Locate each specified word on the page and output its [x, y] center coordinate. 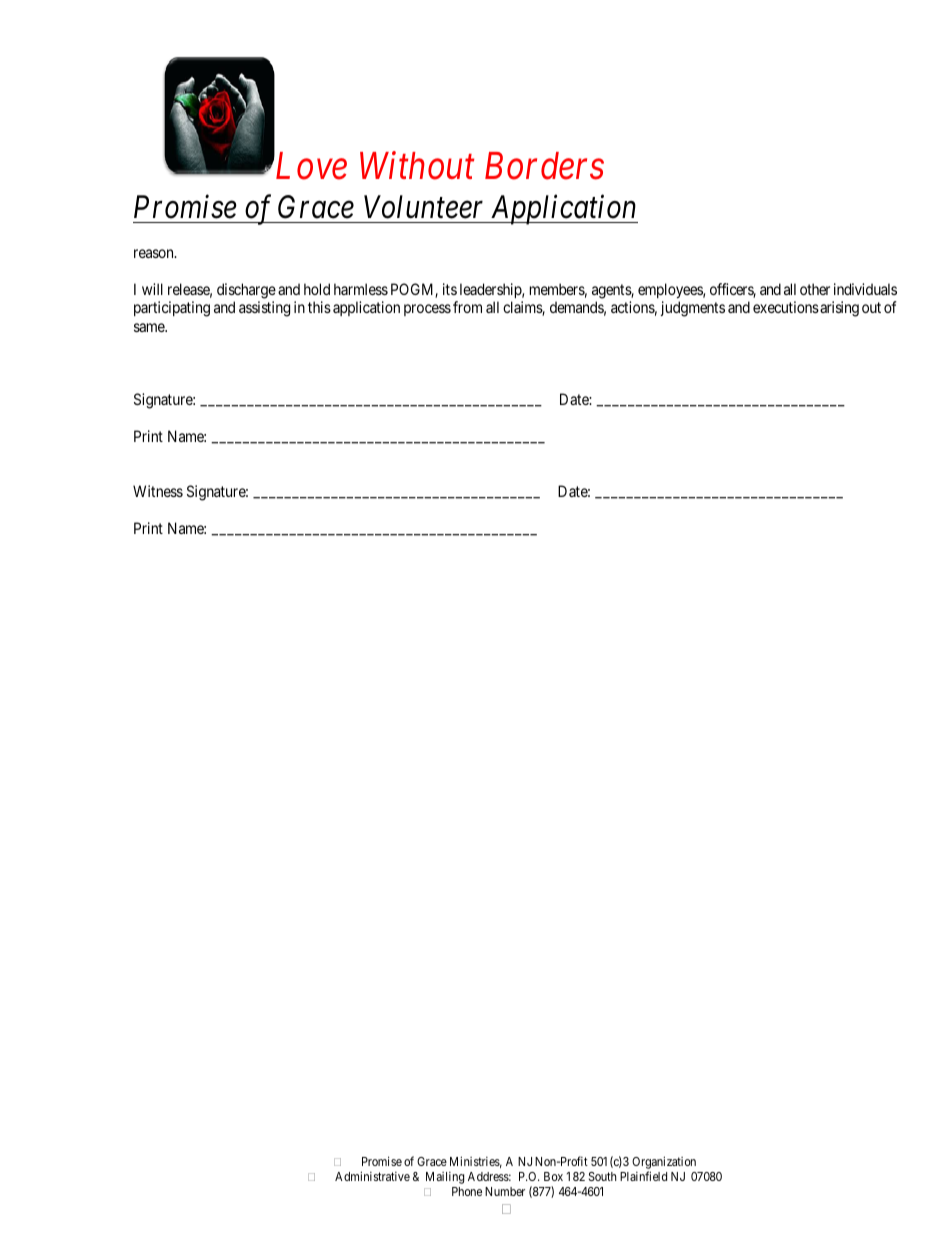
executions [786, 307]
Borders [544, 166]
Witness [158, 491]
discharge [246, 291]
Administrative [372, 1176]
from [467, 307]
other [815, 289]
